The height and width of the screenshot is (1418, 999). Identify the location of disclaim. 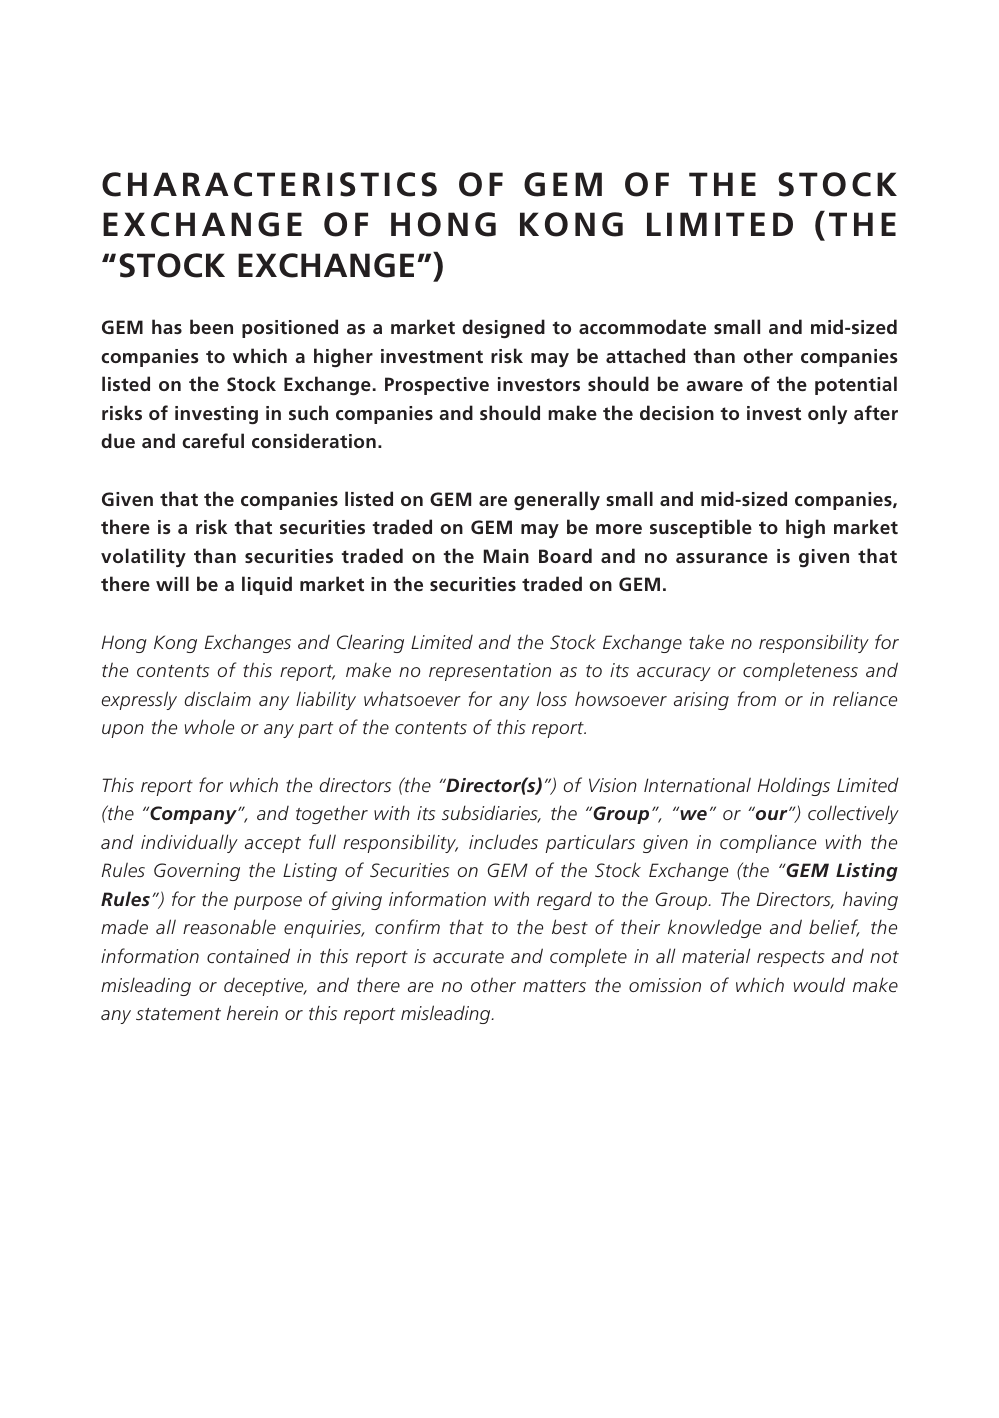
(218, 698).
